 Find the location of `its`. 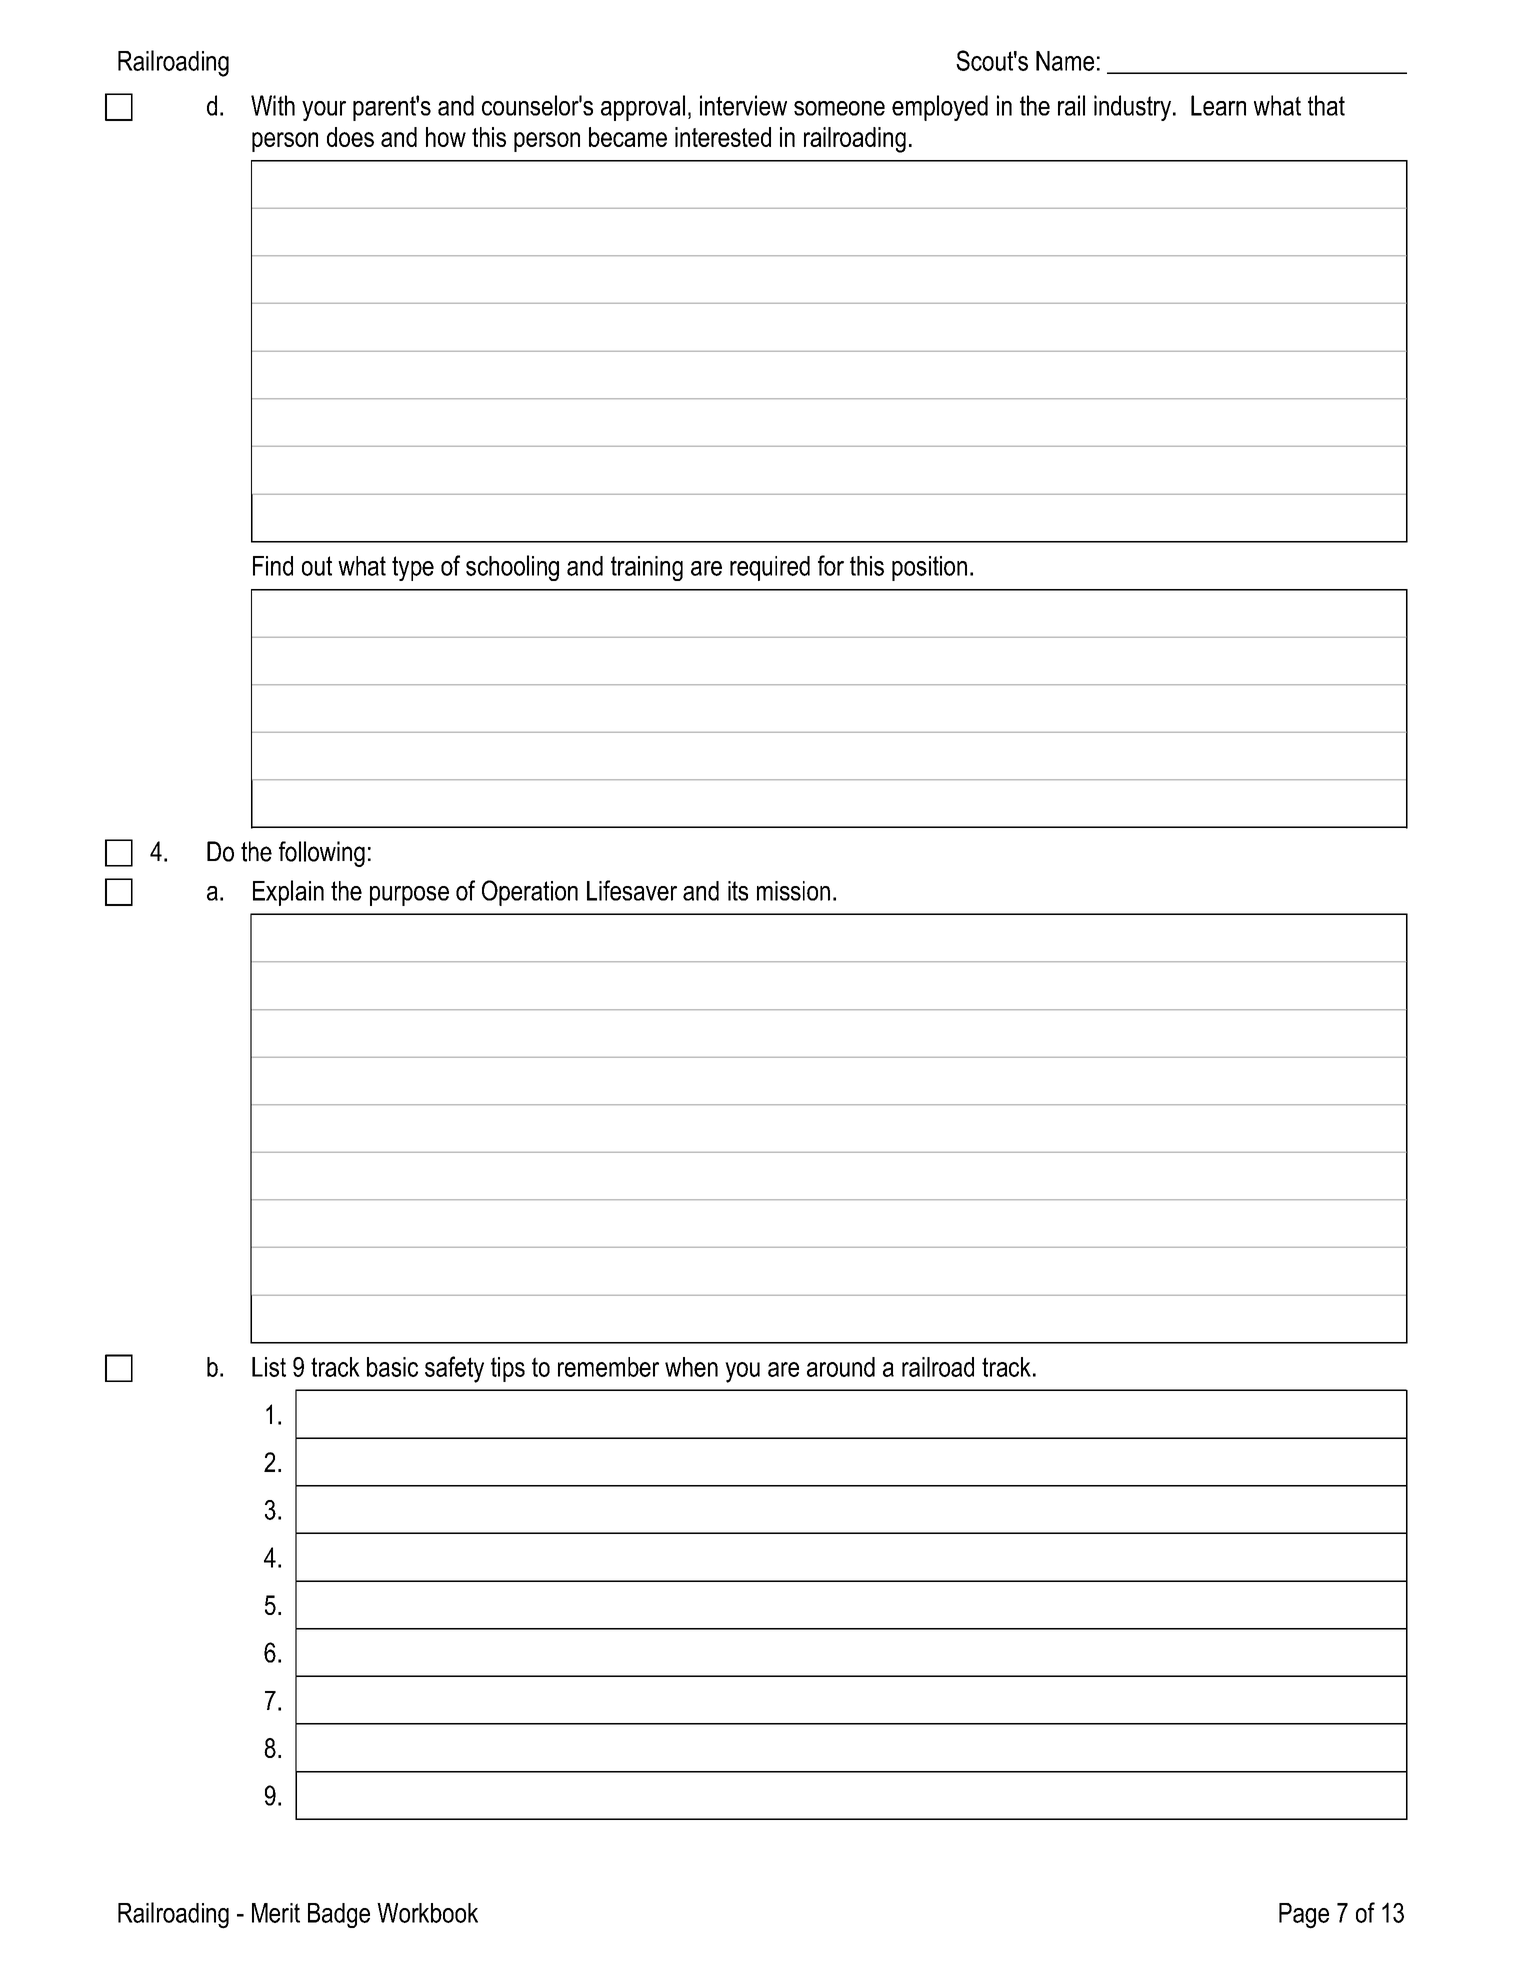

its is located at coordinates (738, 891).
